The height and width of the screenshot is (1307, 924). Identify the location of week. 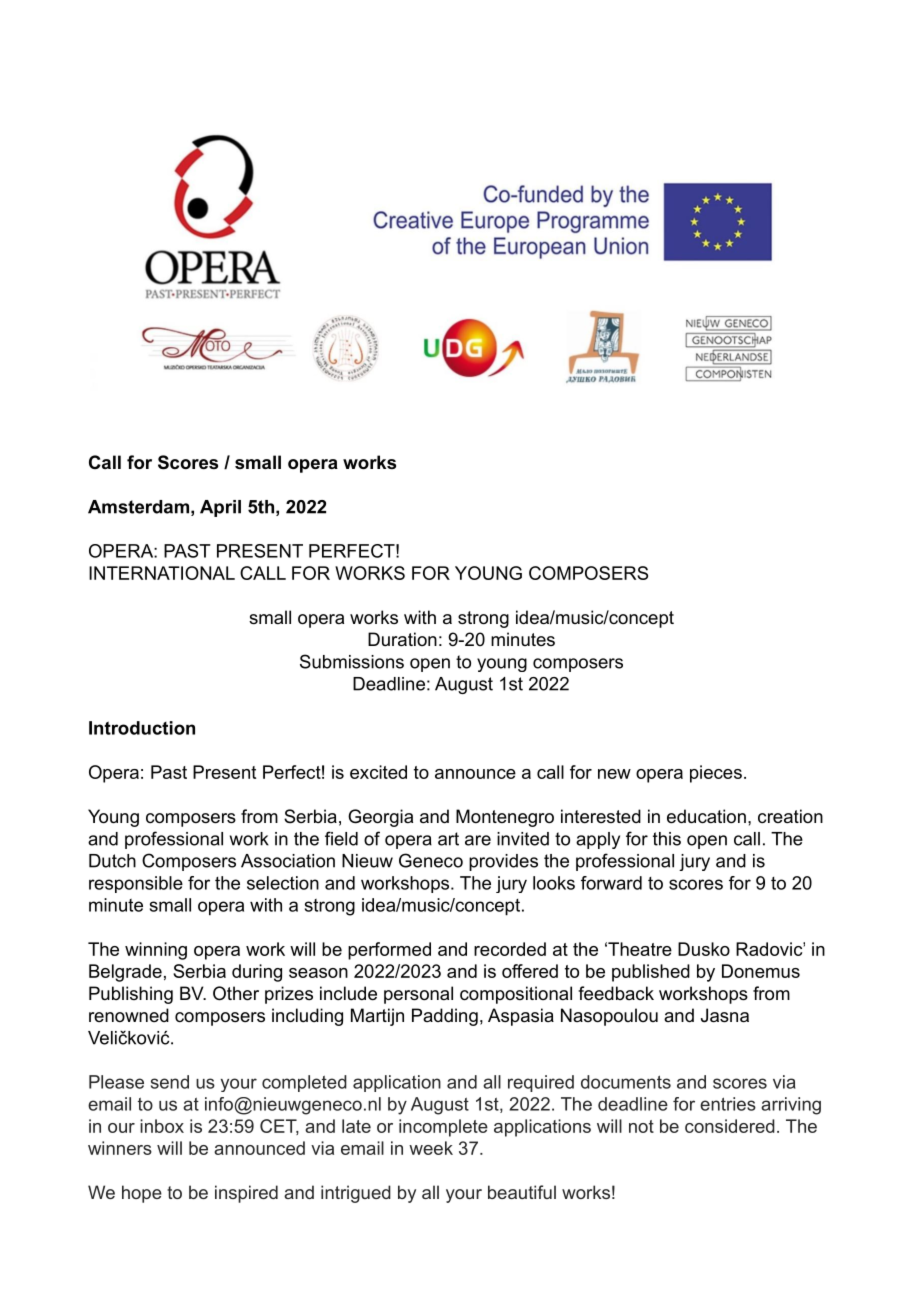
(431, 1148).
